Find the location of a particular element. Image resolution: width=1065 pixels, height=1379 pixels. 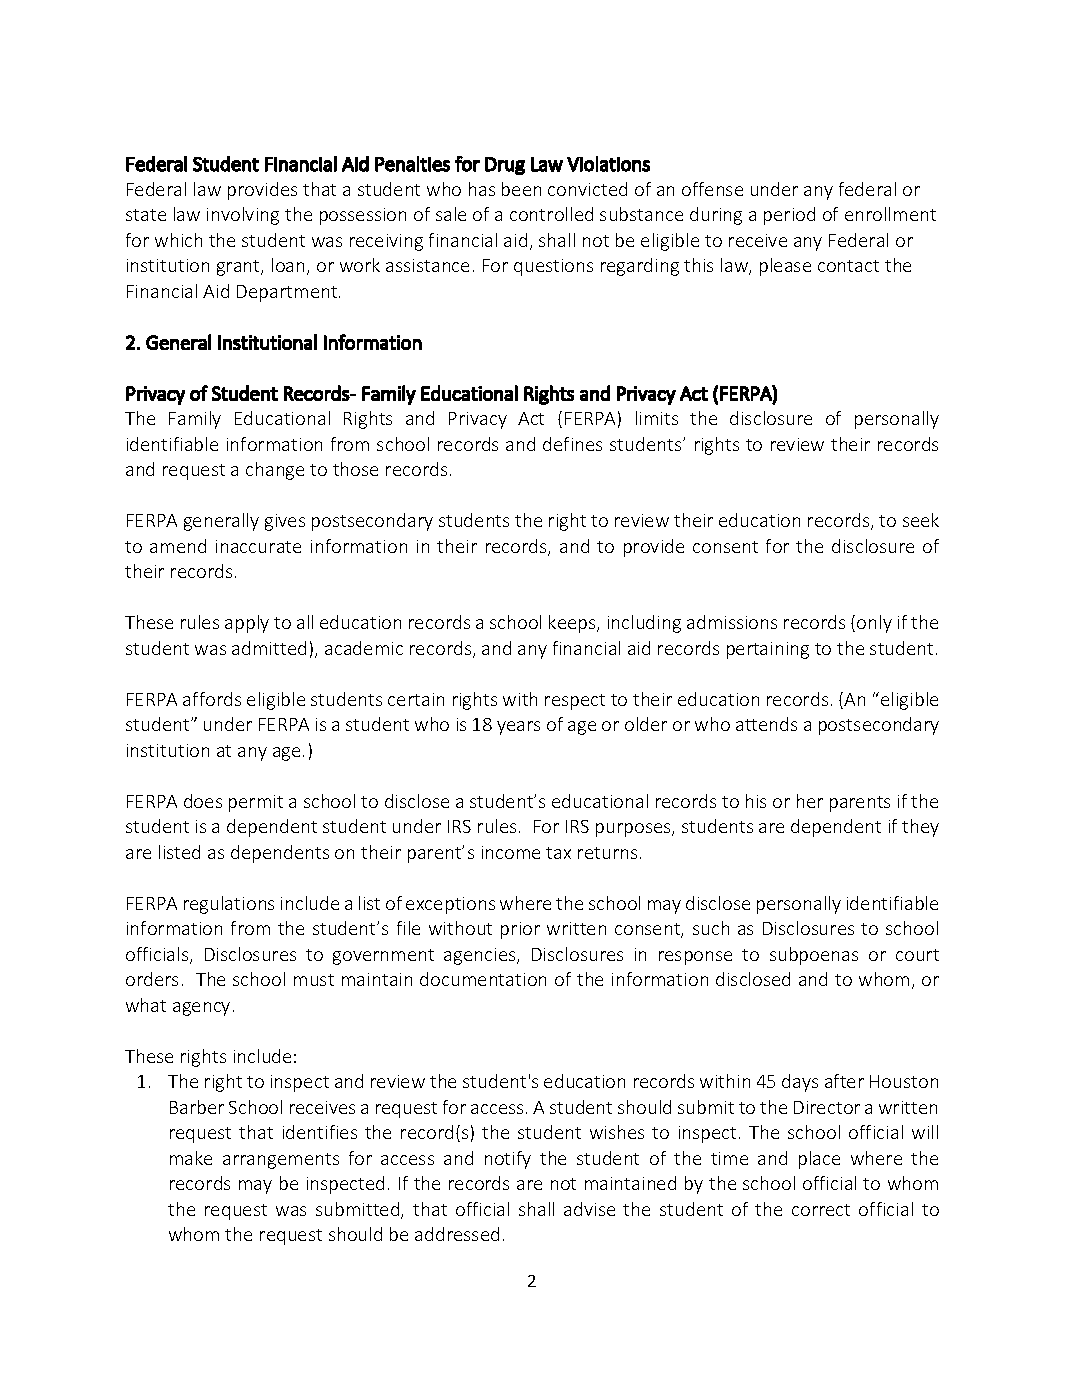

regulations is located at coordinates (229, 905).
